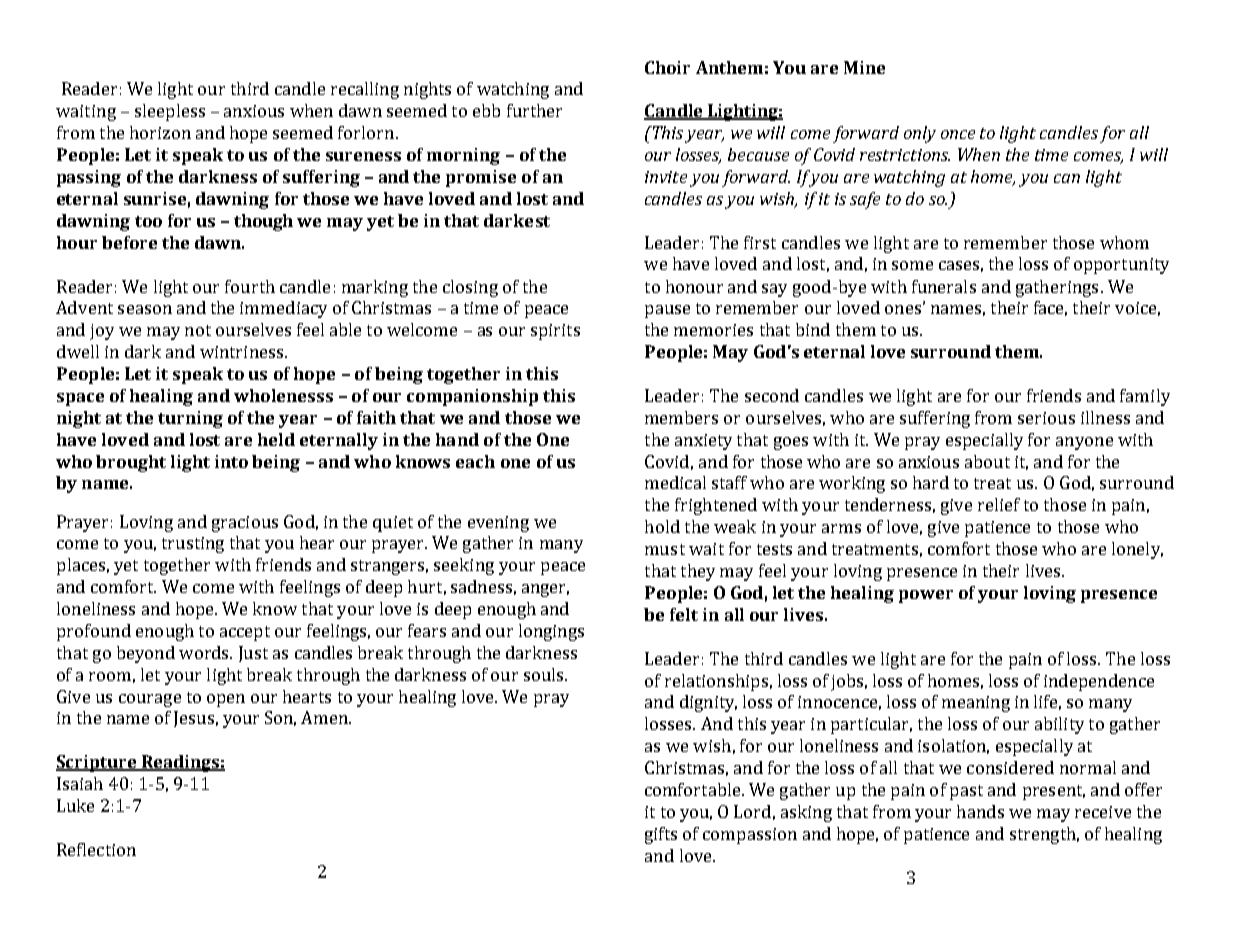 The image size is (1233, 952). I want to click on funerals, so click(944, 286).
